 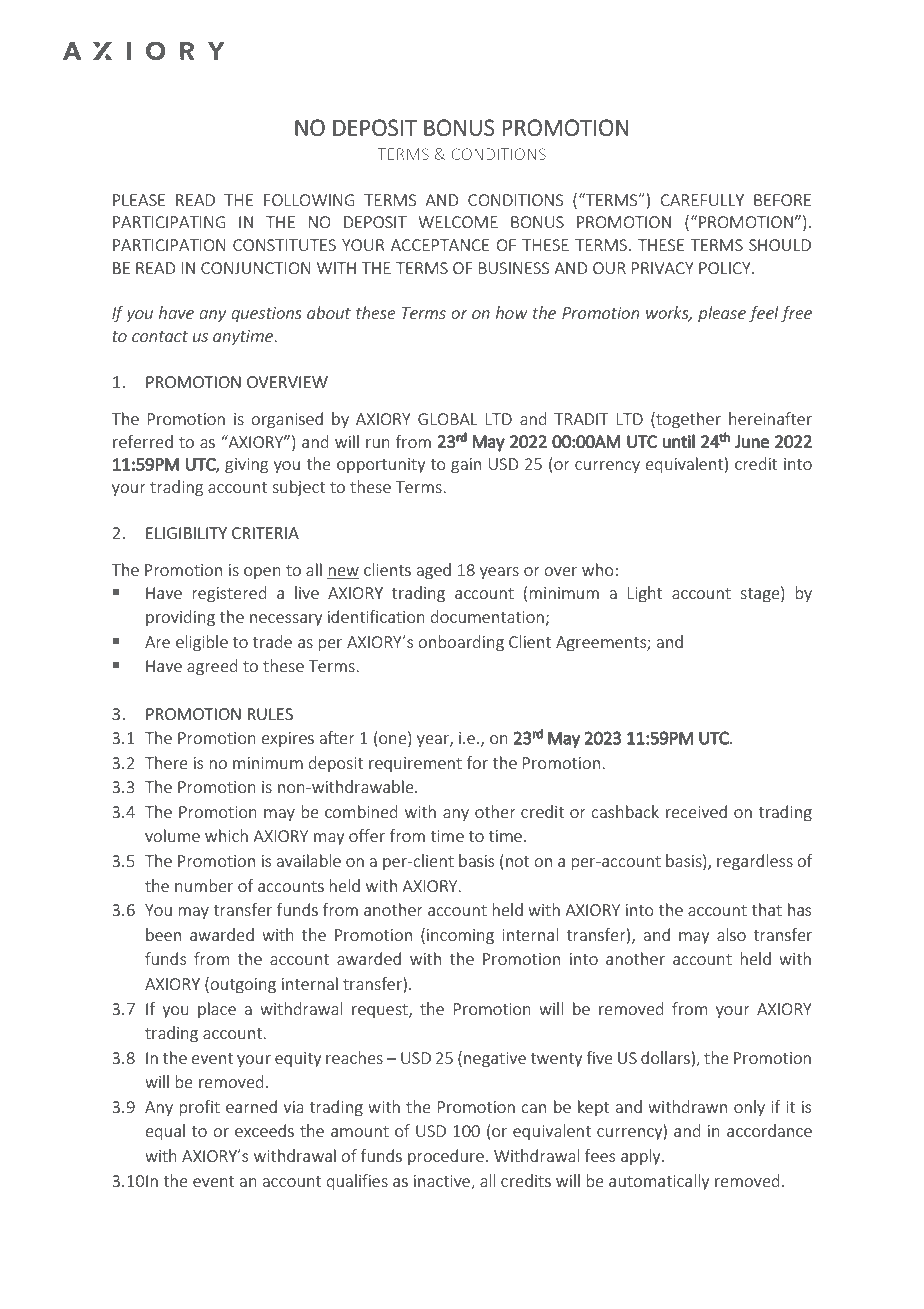 What do you see at coordinates (645, 594) in the screenshot?
I see `Light` at bounding box center [645, 594].
